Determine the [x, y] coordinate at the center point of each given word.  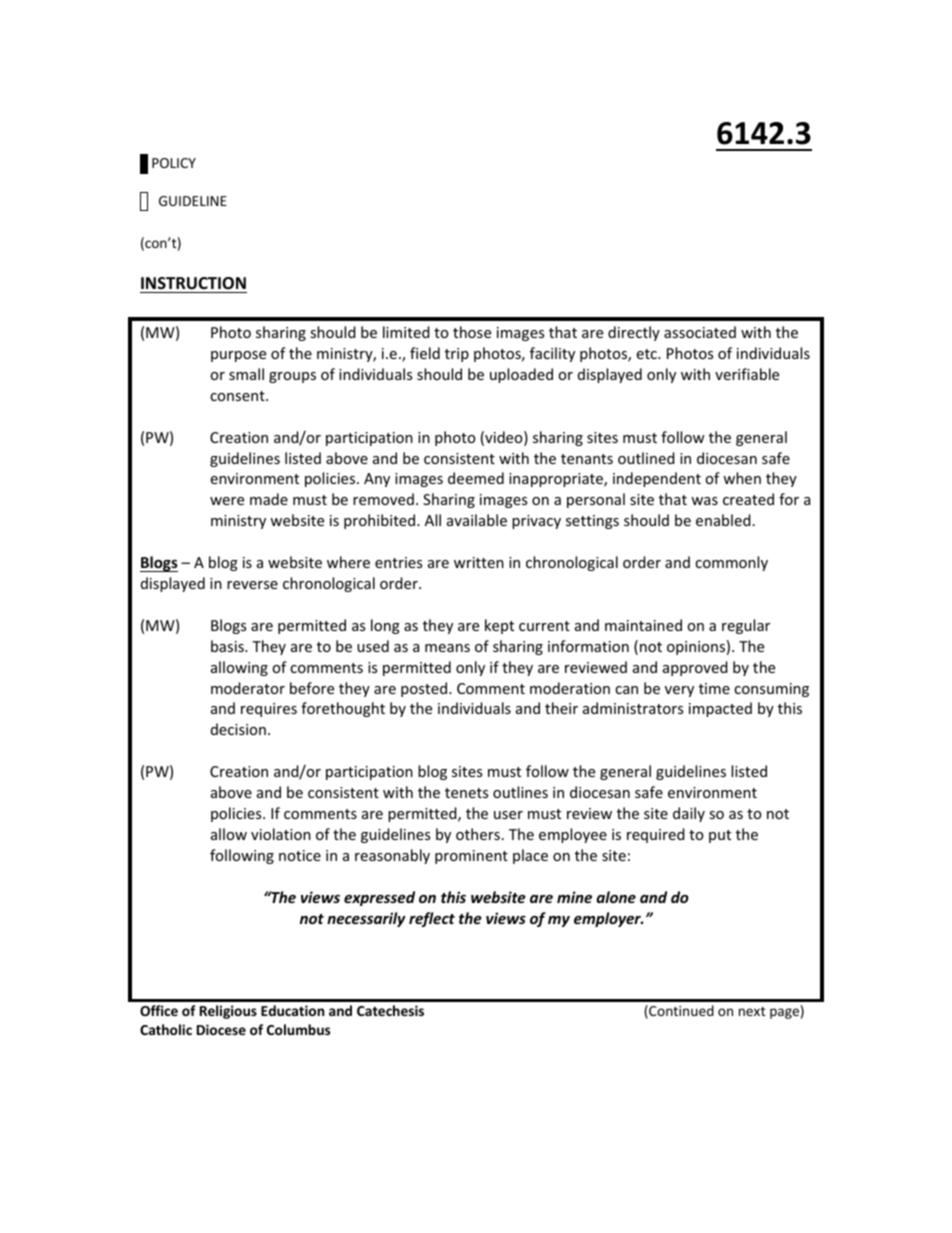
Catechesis [390, 1010]
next [752, 1011]
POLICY [174, 163]
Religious [228, 1012]
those [472, 332]
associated [700, 332]
